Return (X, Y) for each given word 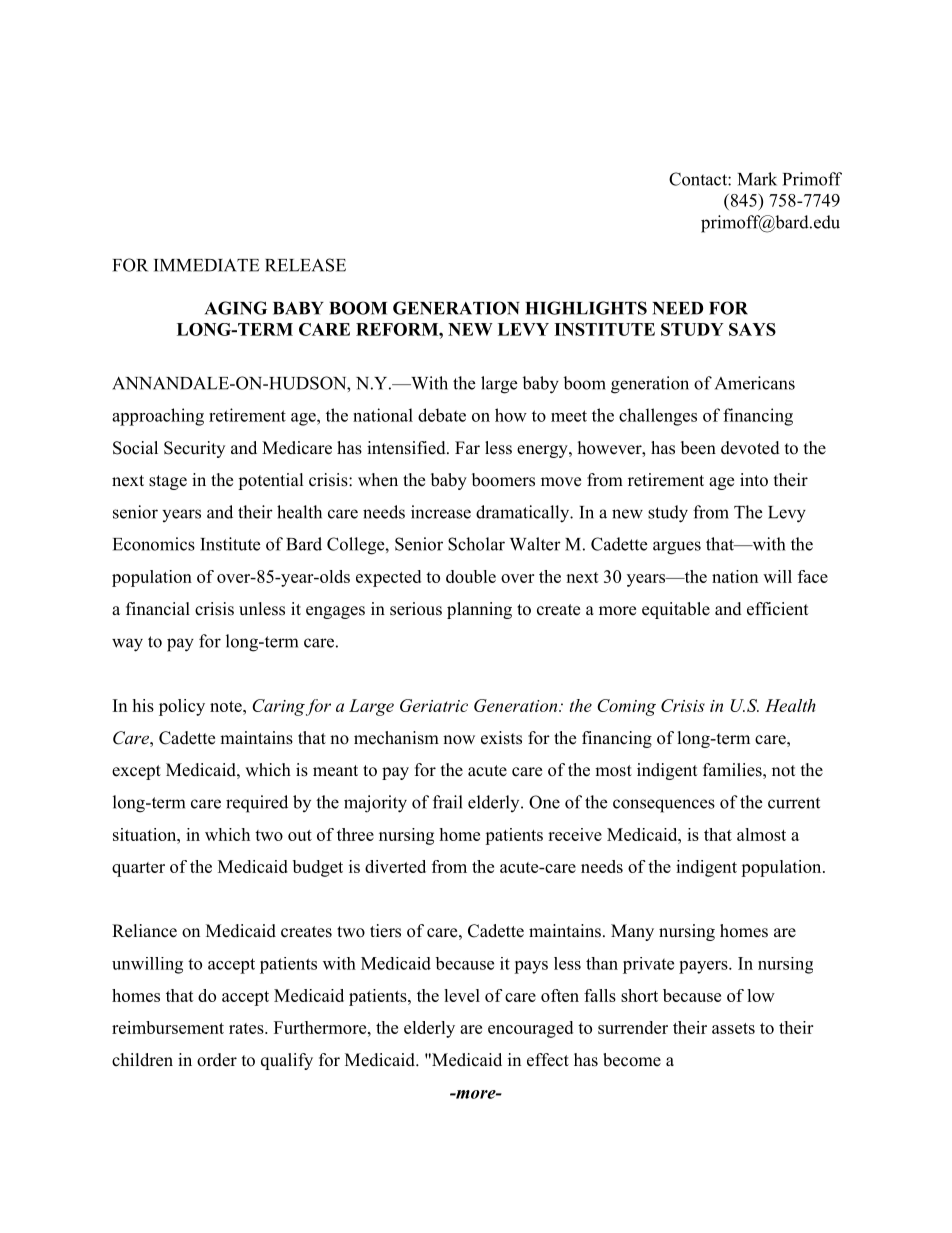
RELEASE (305, 265)
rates (247, 1028)
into (754, 480)
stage (168, 482)
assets (733, 1028)
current (794, 803)
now (459, 740)
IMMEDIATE (207, 265)
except (136, 772)
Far (467, 447)
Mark (757, 179)
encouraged (530, 1029)
